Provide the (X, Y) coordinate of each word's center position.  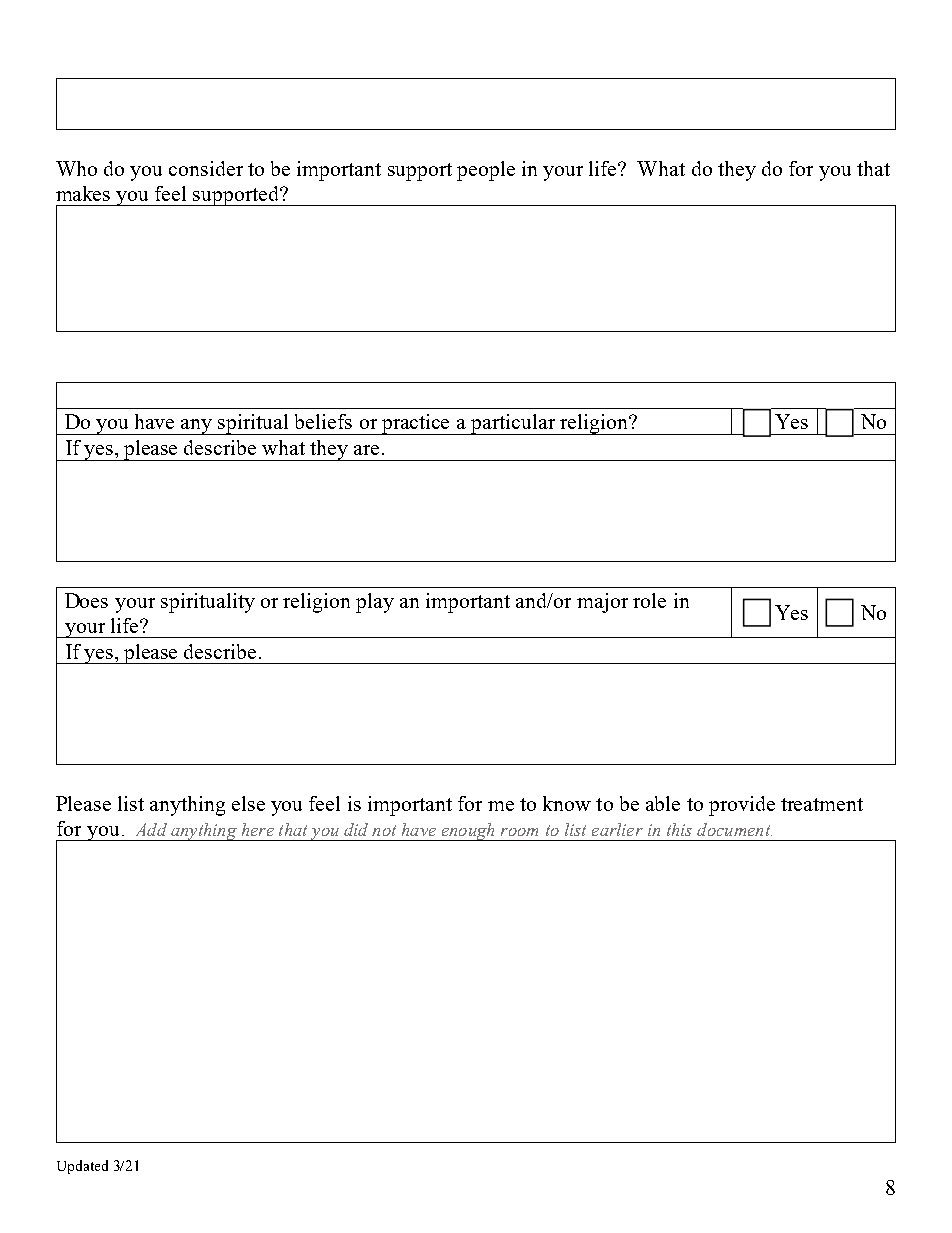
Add (151, 829)
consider (206, 168)
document (734, 829)
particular (513, 424)
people (486, 171)
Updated (82, 1167)
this (679, 829)
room (519, 832)
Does (86, 600)
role (649, 600)
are (366, 450)
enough (468, 832)
